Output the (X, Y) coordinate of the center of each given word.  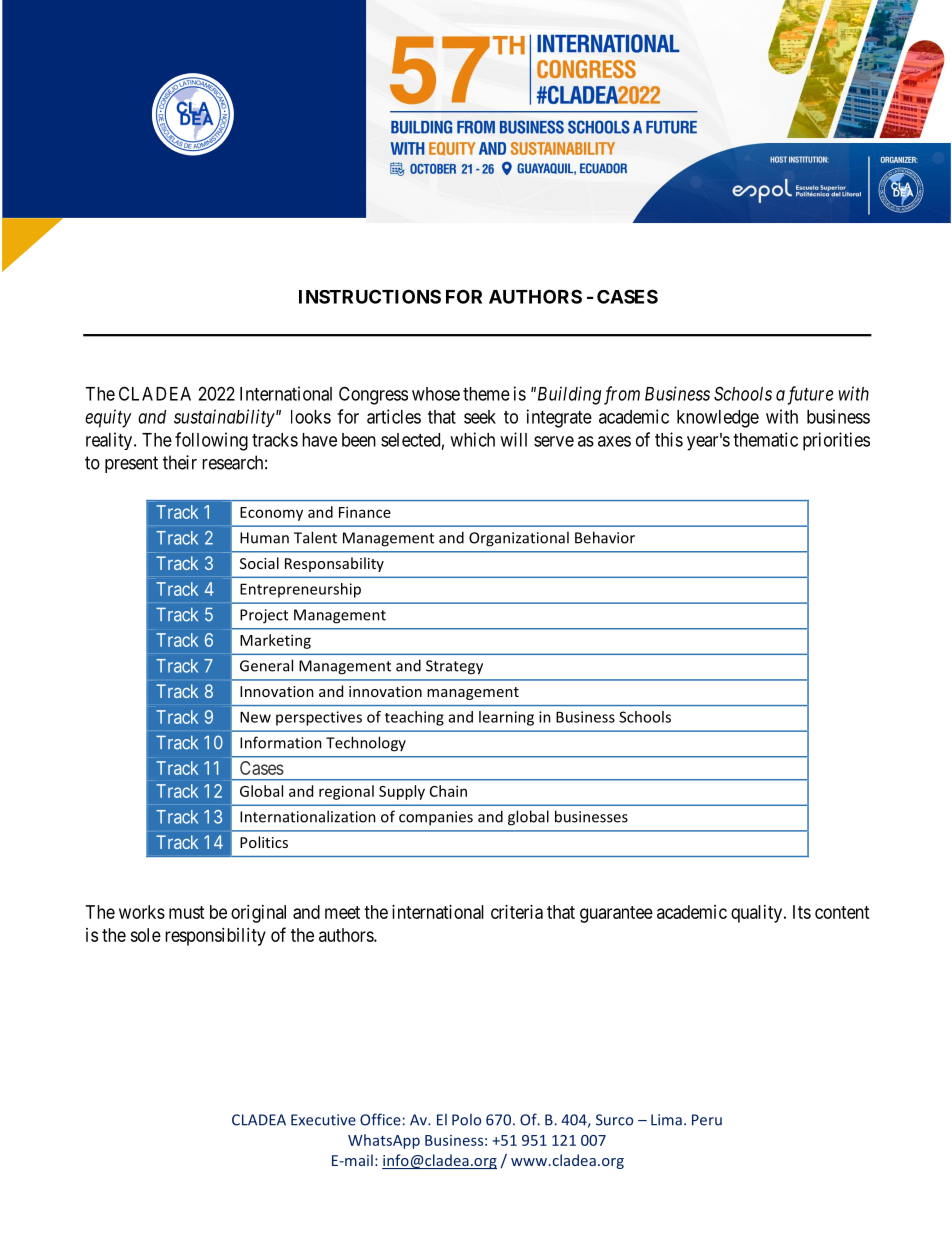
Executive (323, 1120)
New (255, 717)
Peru (707, 1120)
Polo (466, 1120)
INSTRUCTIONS (370, 296)
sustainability (224, 418)
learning (506, 718)
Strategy (454, 667)
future (810, 395)
